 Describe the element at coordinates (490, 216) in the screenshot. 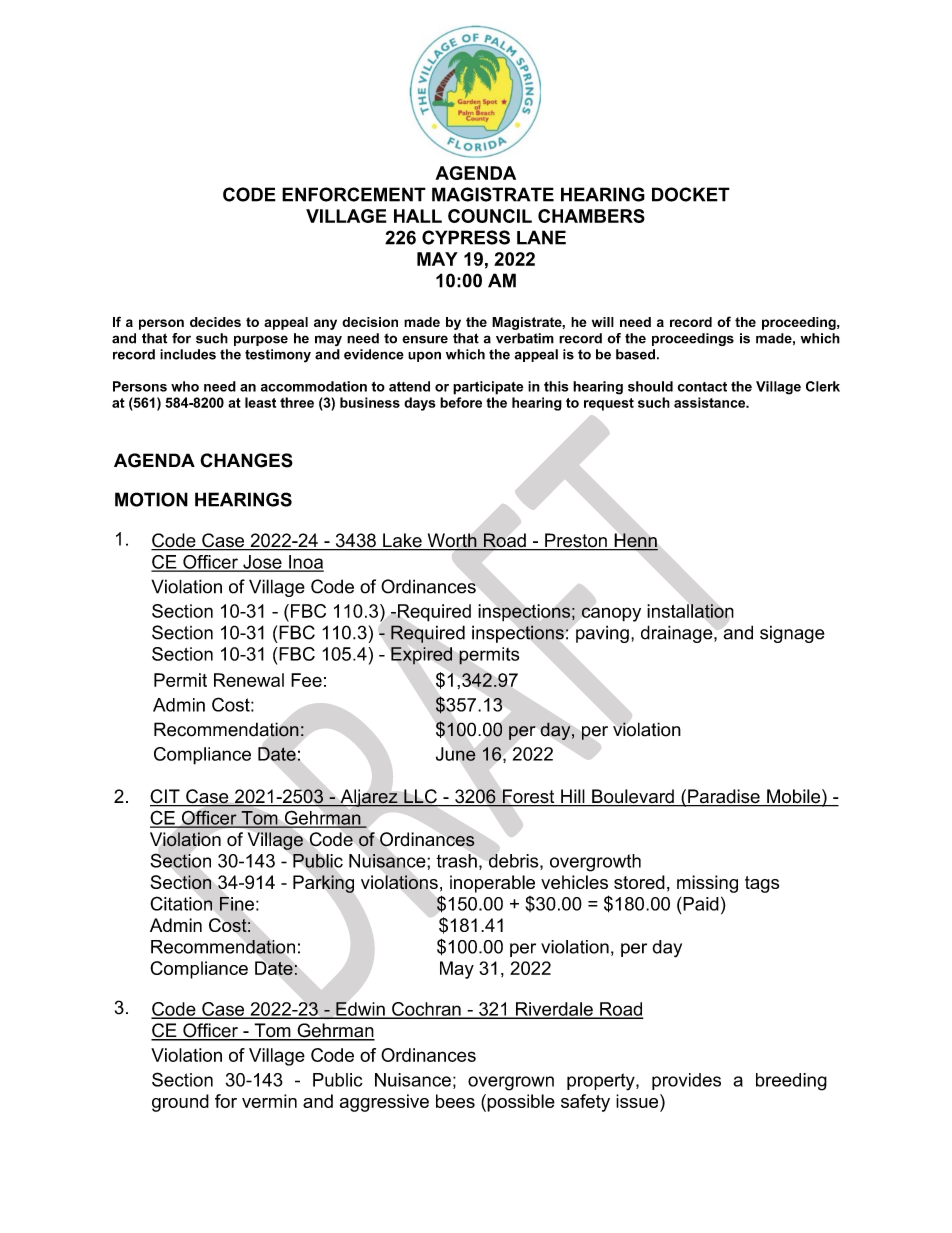

I see `COUNCIL` at that location.
